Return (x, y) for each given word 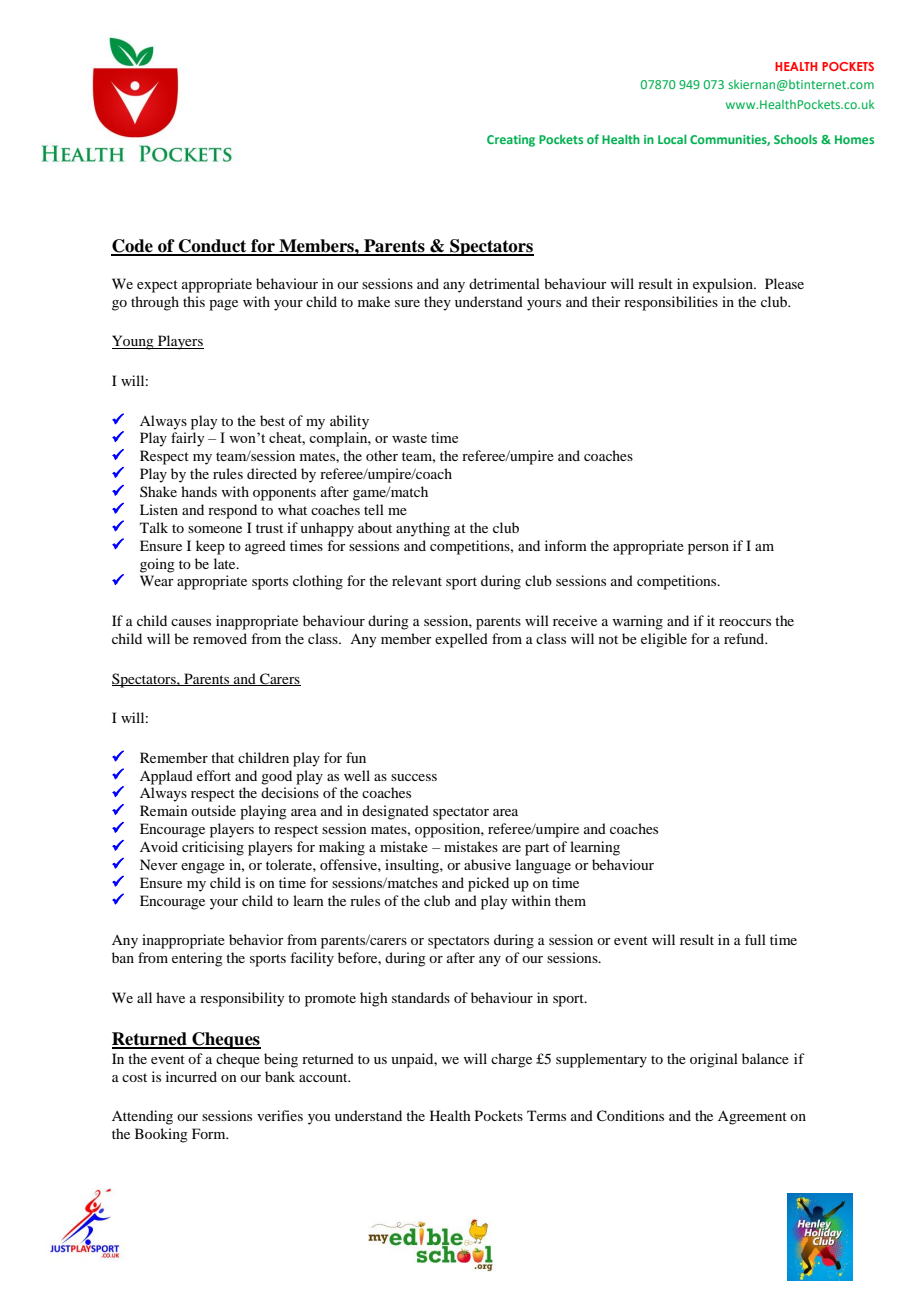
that (222, 757)
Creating (511, 141)
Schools (795, 139)
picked (488, 884)
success (414, 777)
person (708, 549)
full (755, 939)
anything (423, 529)
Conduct (213, 247)
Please (784, 283)
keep (210, 547)
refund (745, 638)
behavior (256, 939)
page (223, 305)
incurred (191, 1076)
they (437, 303)
